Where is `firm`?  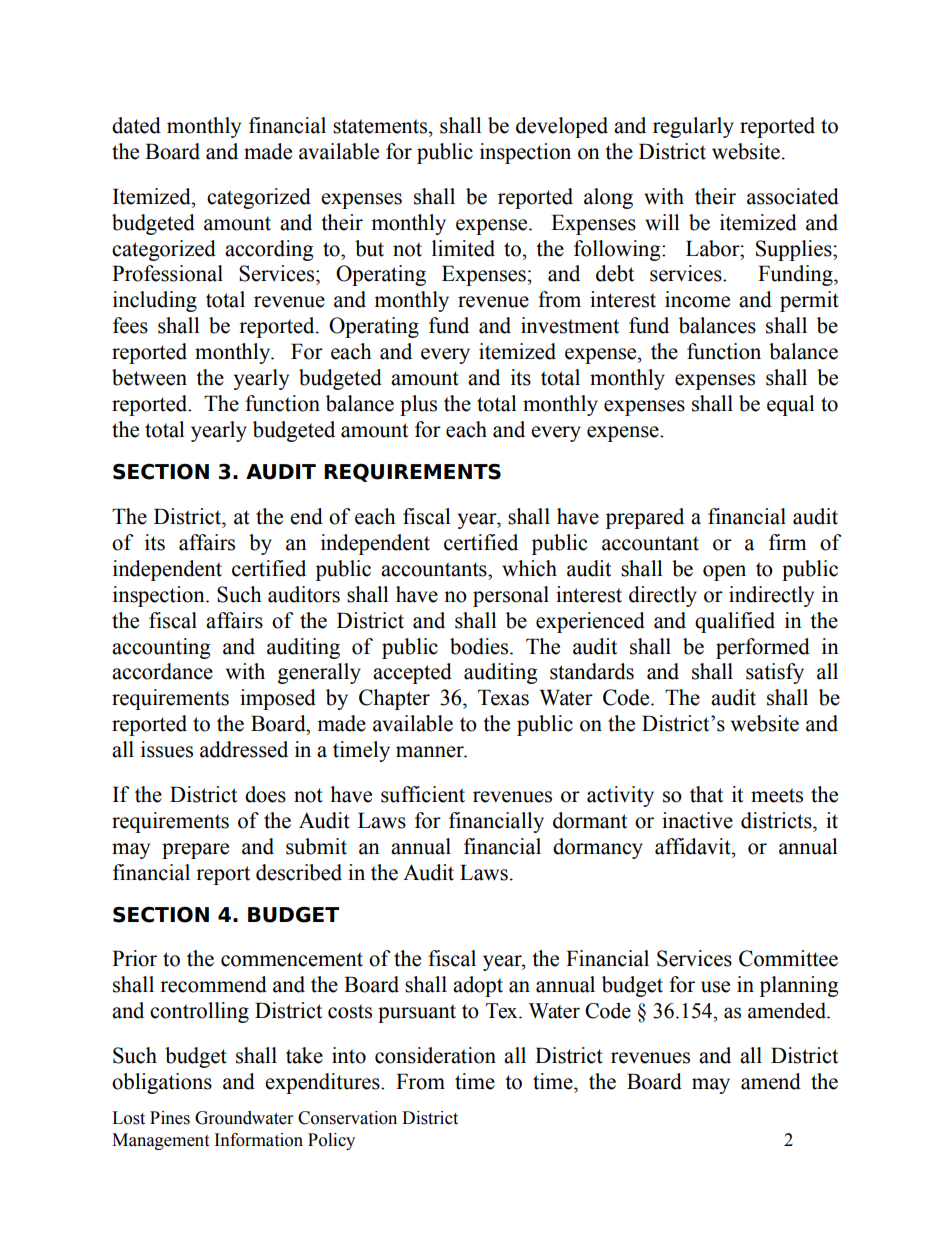
firm is located at coordinates (788, 542).
